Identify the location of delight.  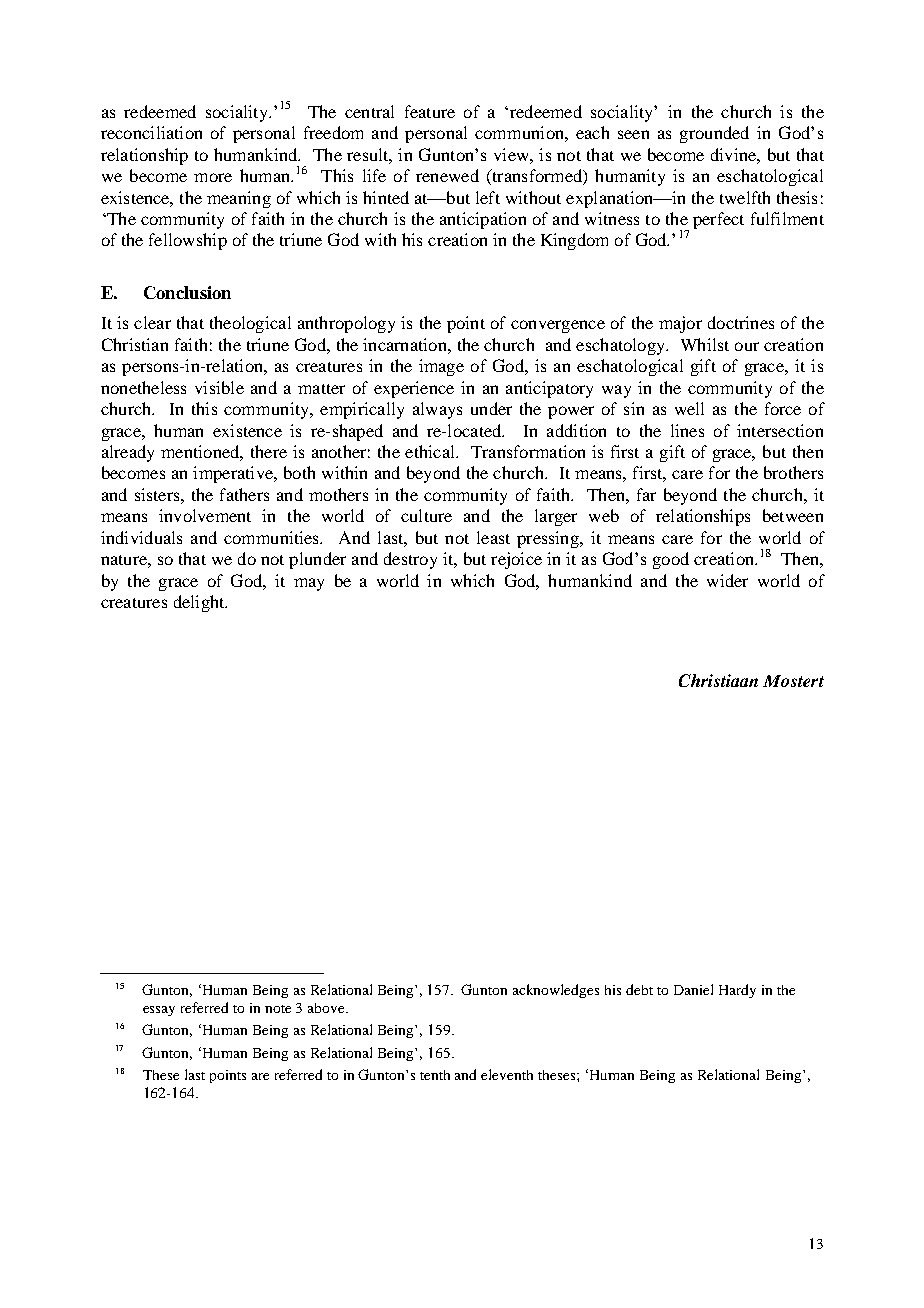
(200, 603).
